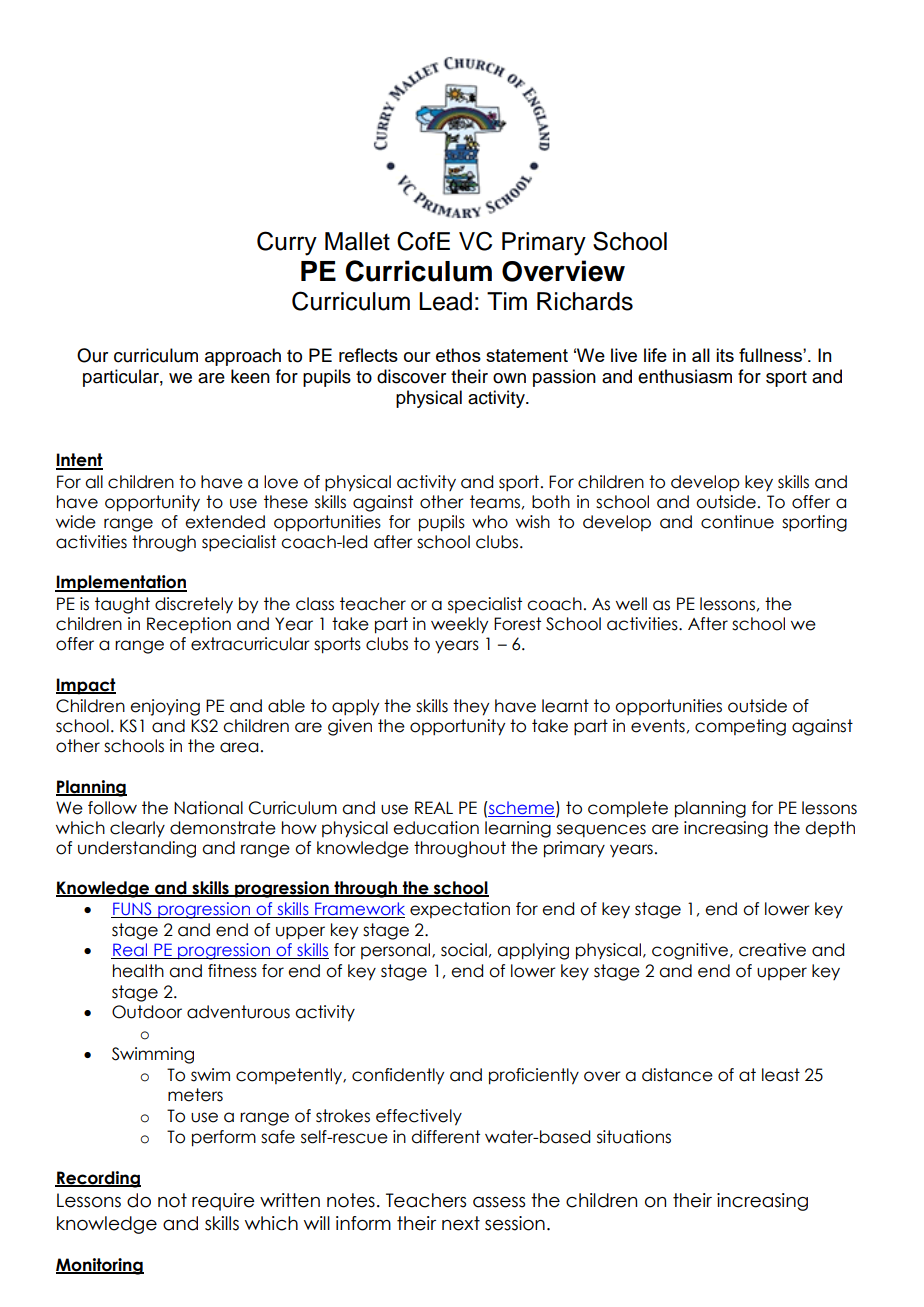  I want to click on continue, so click(737, 522).
